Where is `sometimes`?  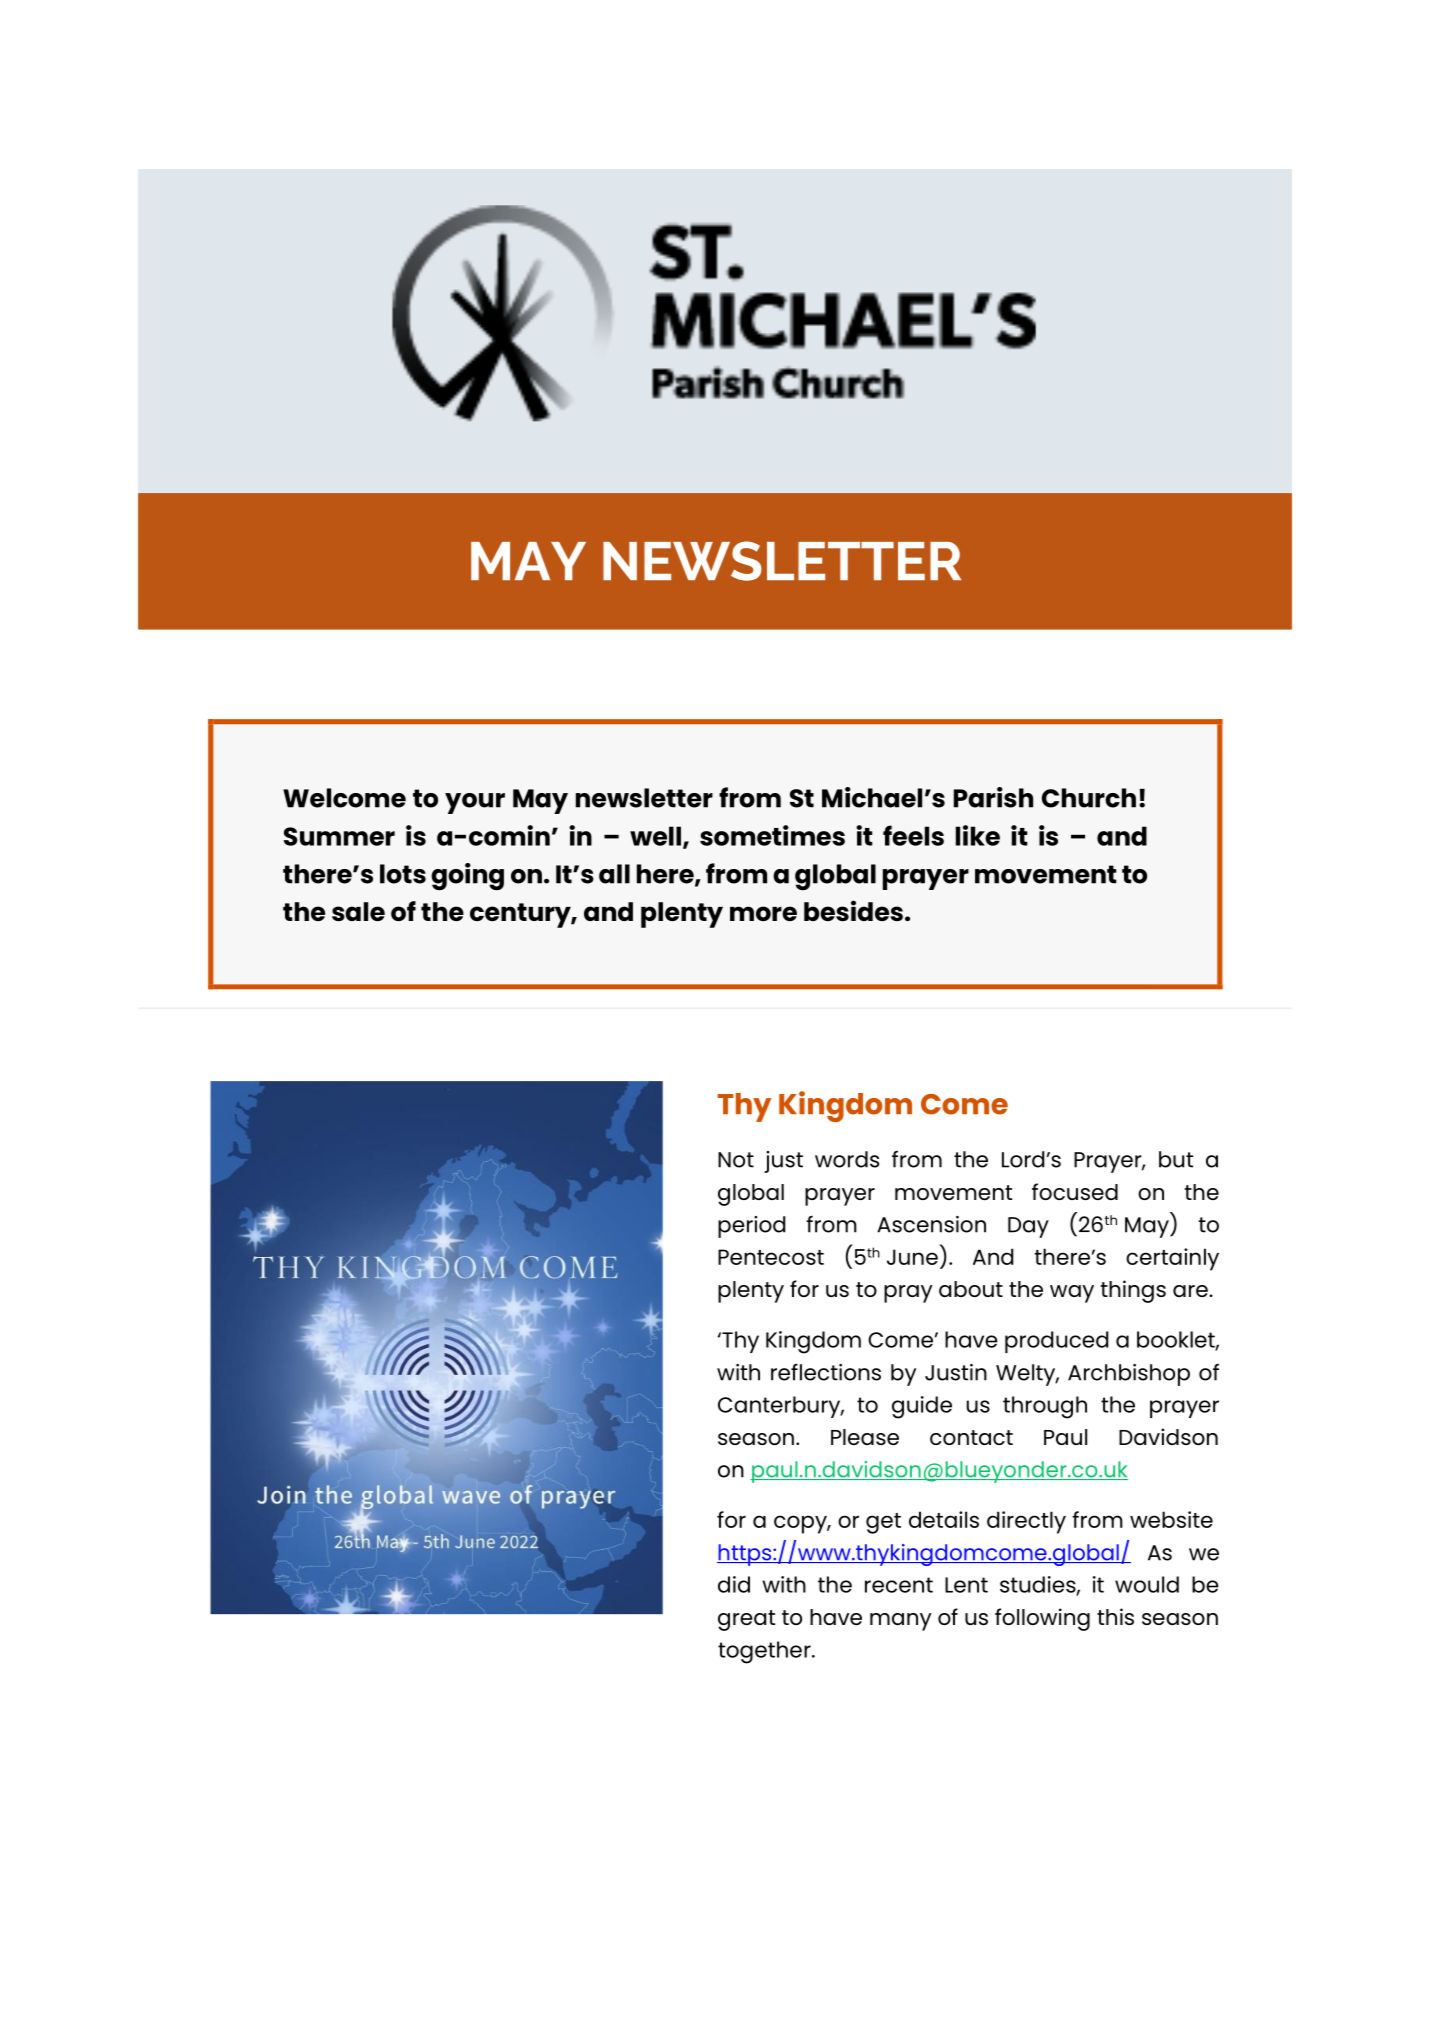 sometimes is located at coordinates (772, 835).
